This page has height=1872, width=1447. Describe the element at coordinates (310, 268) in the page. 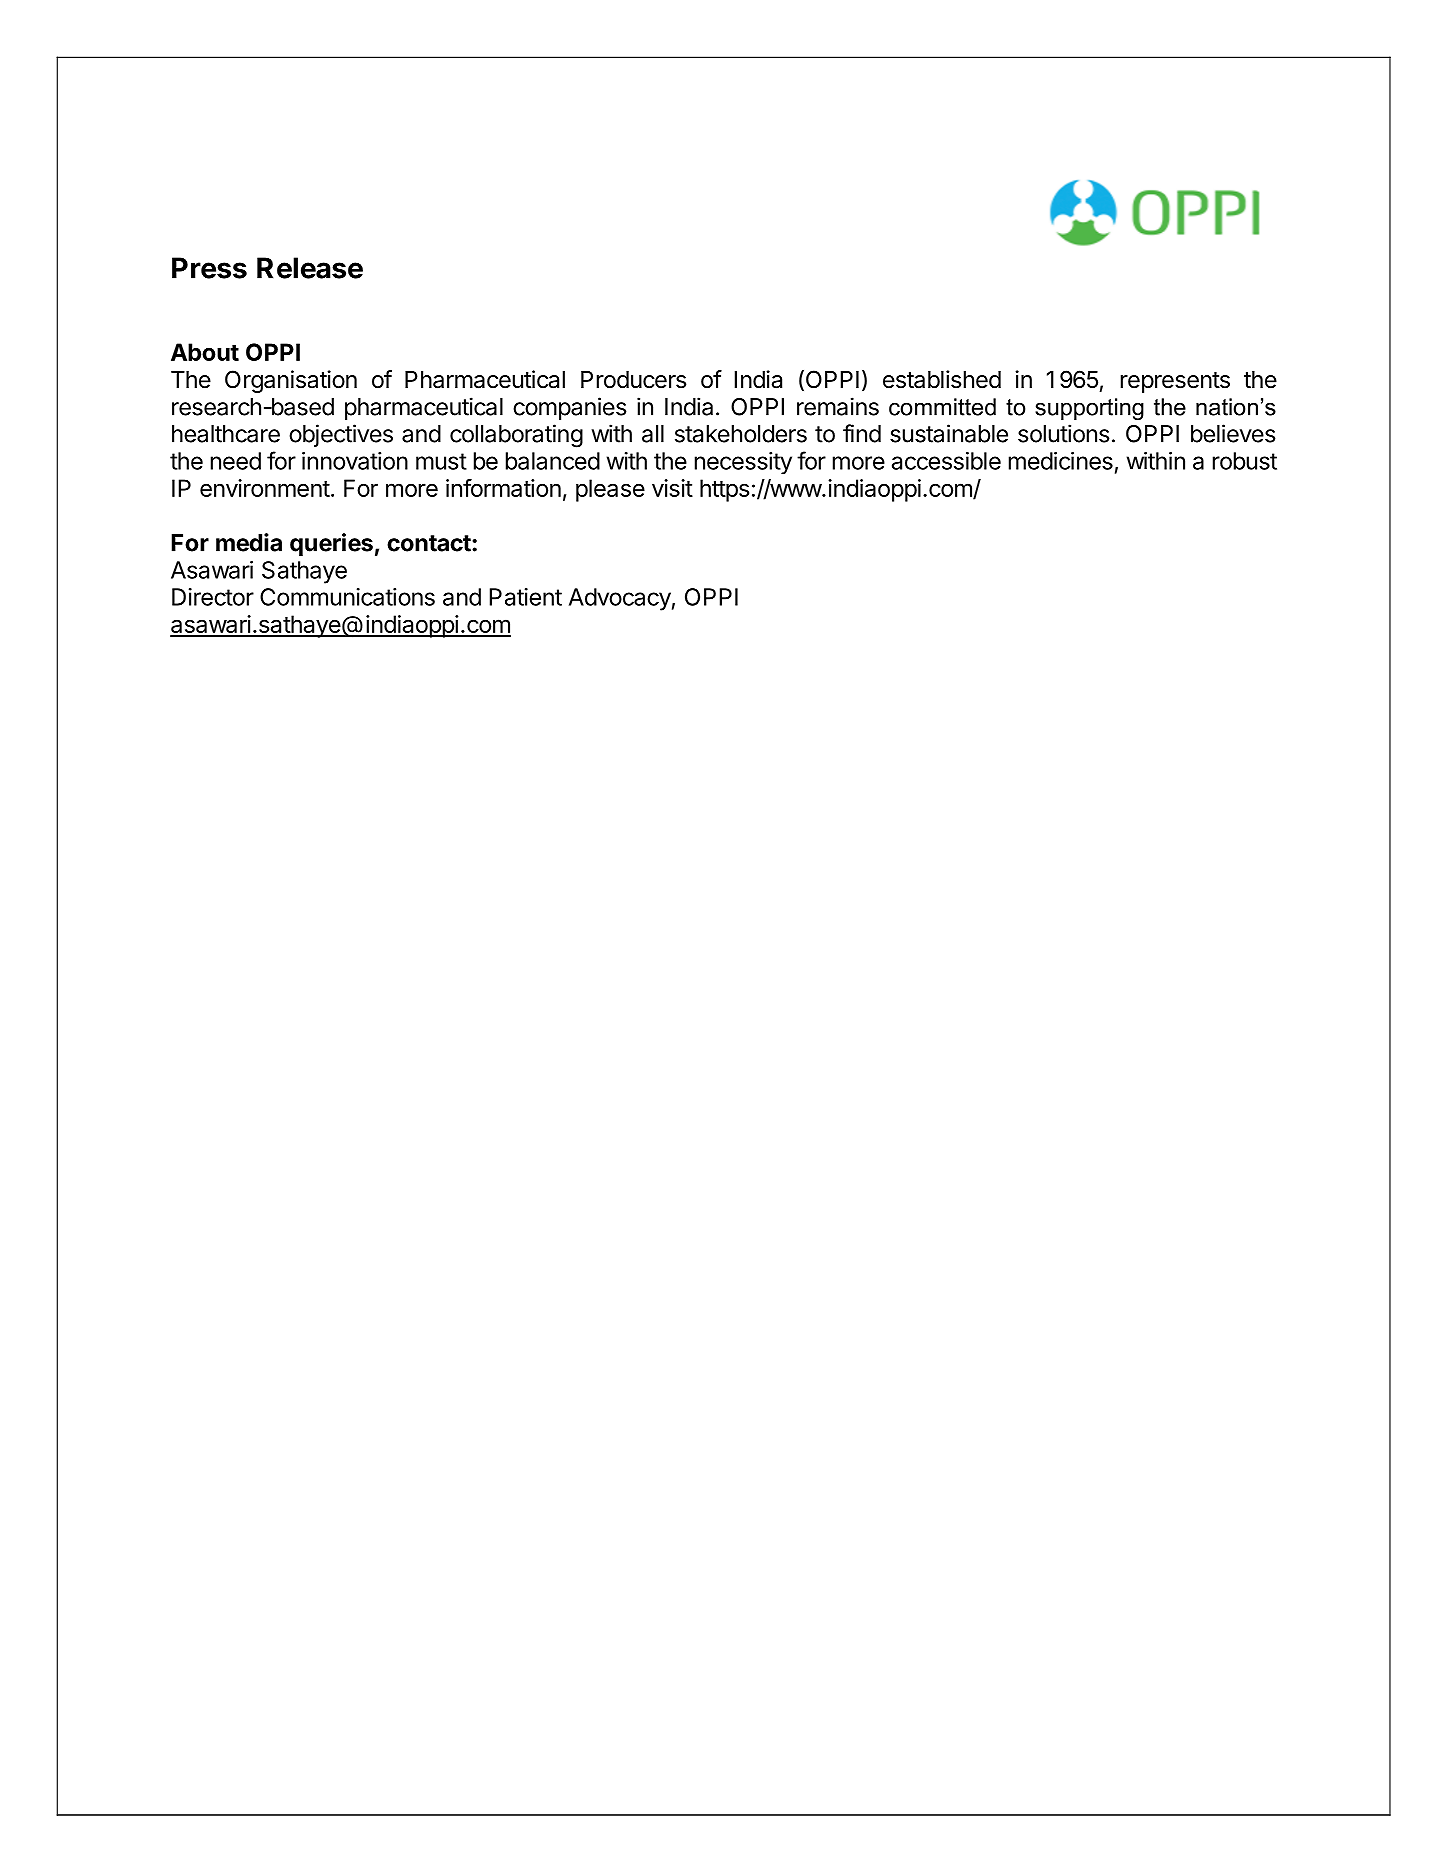

I see `Release` at that location.
